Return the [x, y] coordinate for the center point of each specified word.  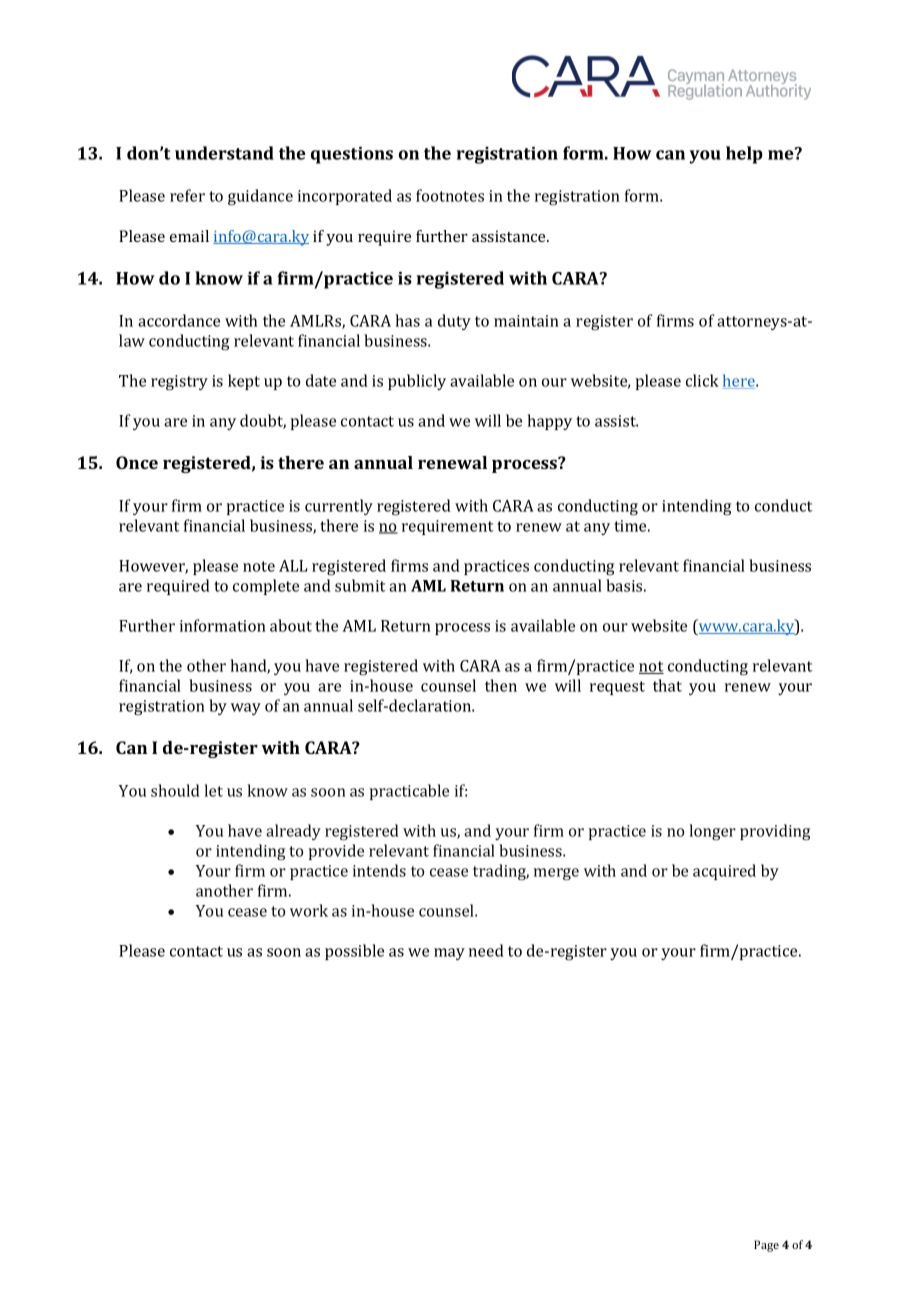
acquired [724, 872]
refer [187, 195]
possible [354, 952]
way [246, 709]
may [449, 954]
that [667, 685]
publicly [417, 382]
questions [352, 155]
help [744, 155]
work [309, 910]
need [486, 950]
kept [244, 382]
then [501, 685]
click [702, 380]
